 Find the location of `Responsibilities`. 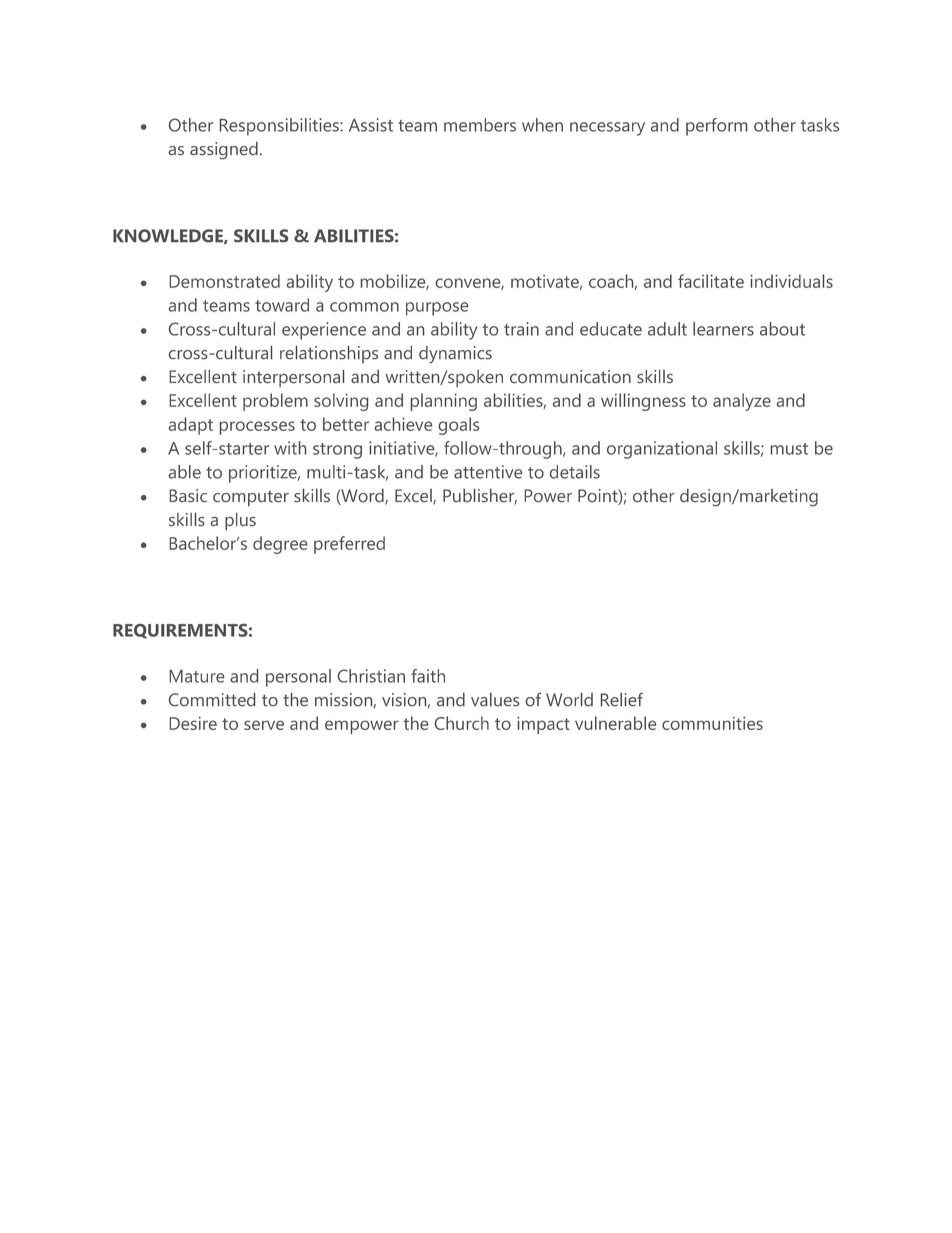

Responsibilities is located at coordinates (280, 127).
